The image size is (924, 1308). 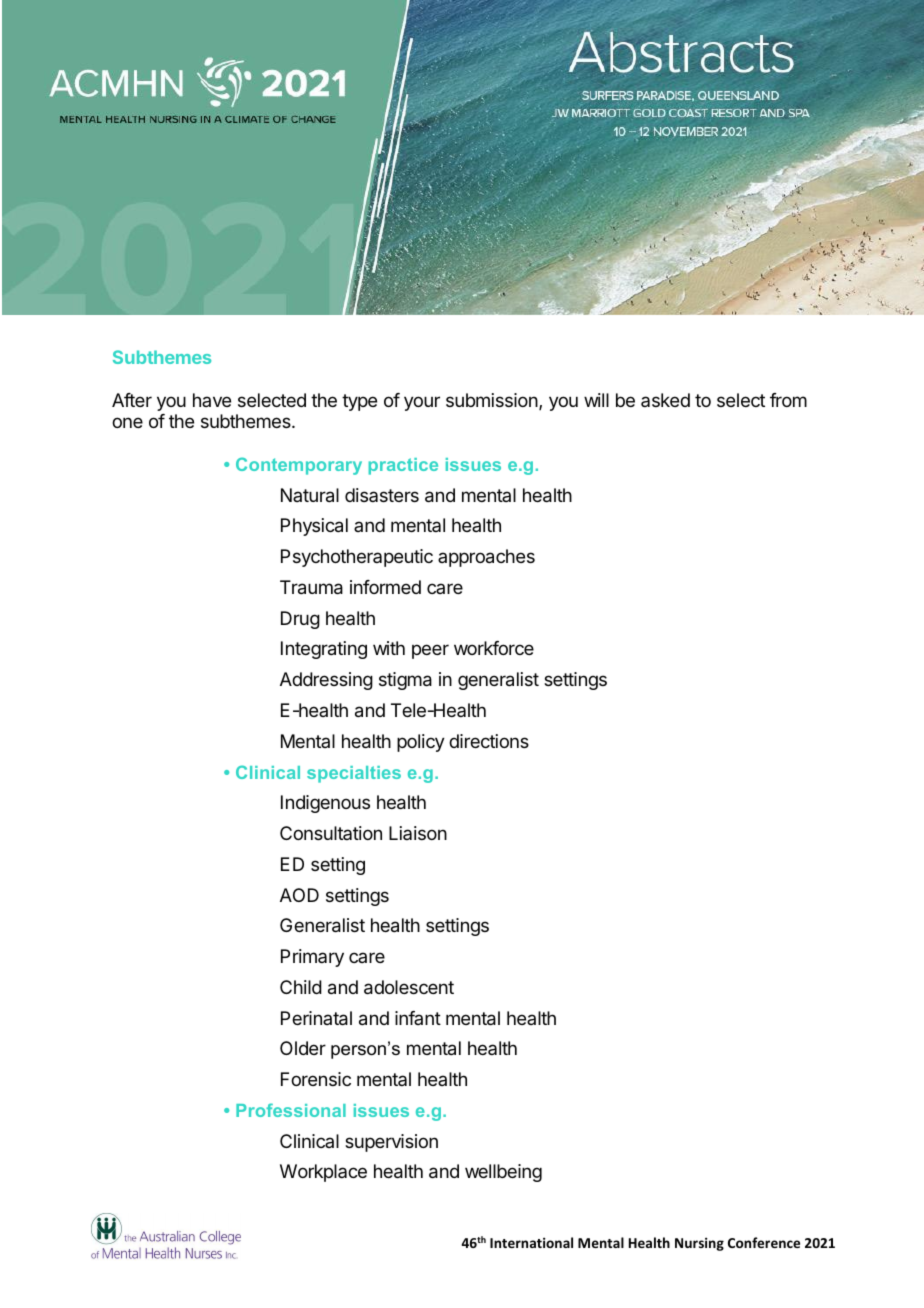 What do you see at coordinates (422, 403) in the screenshot?
I see `your` at bounding box center [422, 403].
